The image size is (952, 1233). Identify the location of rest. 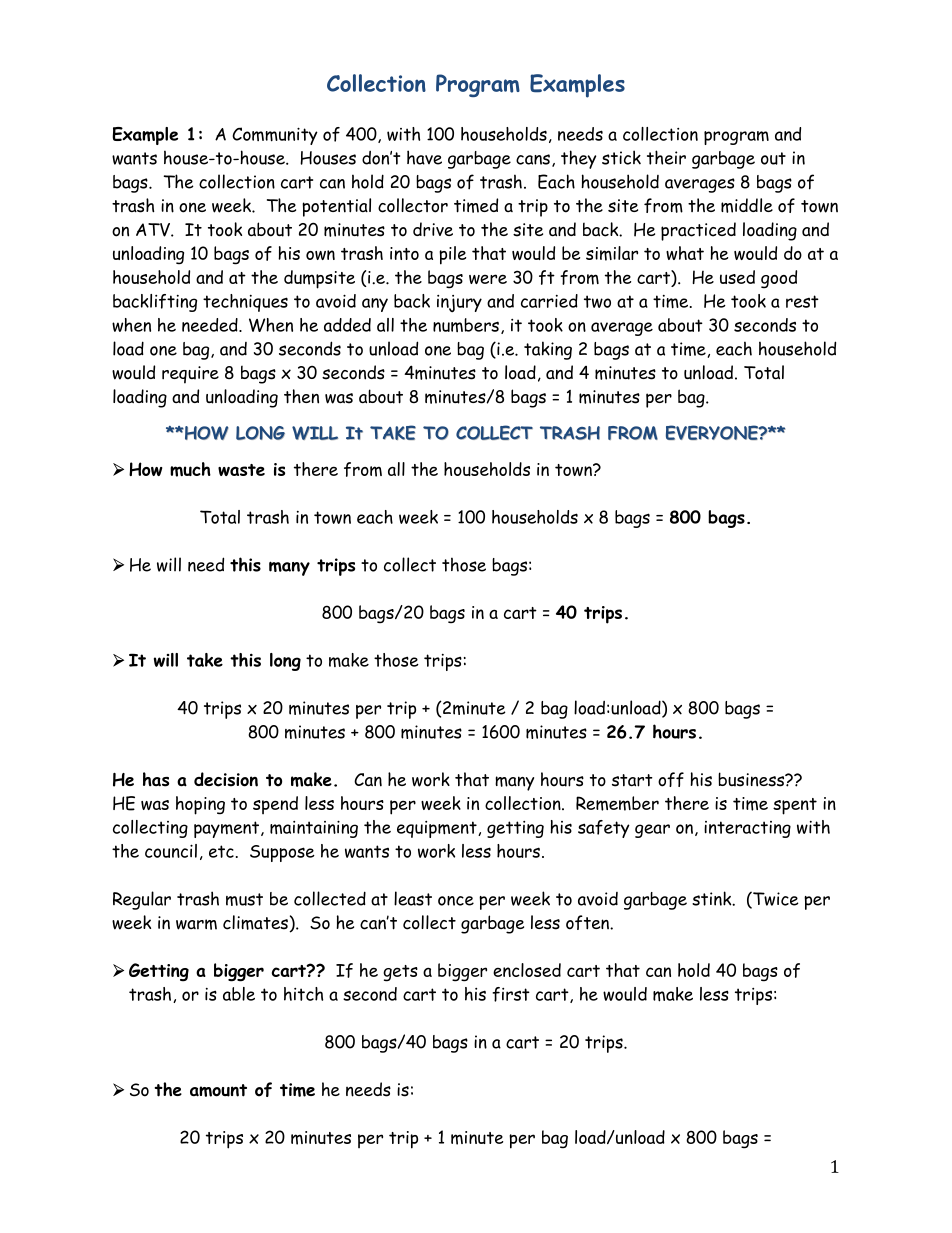
(802, 301).
